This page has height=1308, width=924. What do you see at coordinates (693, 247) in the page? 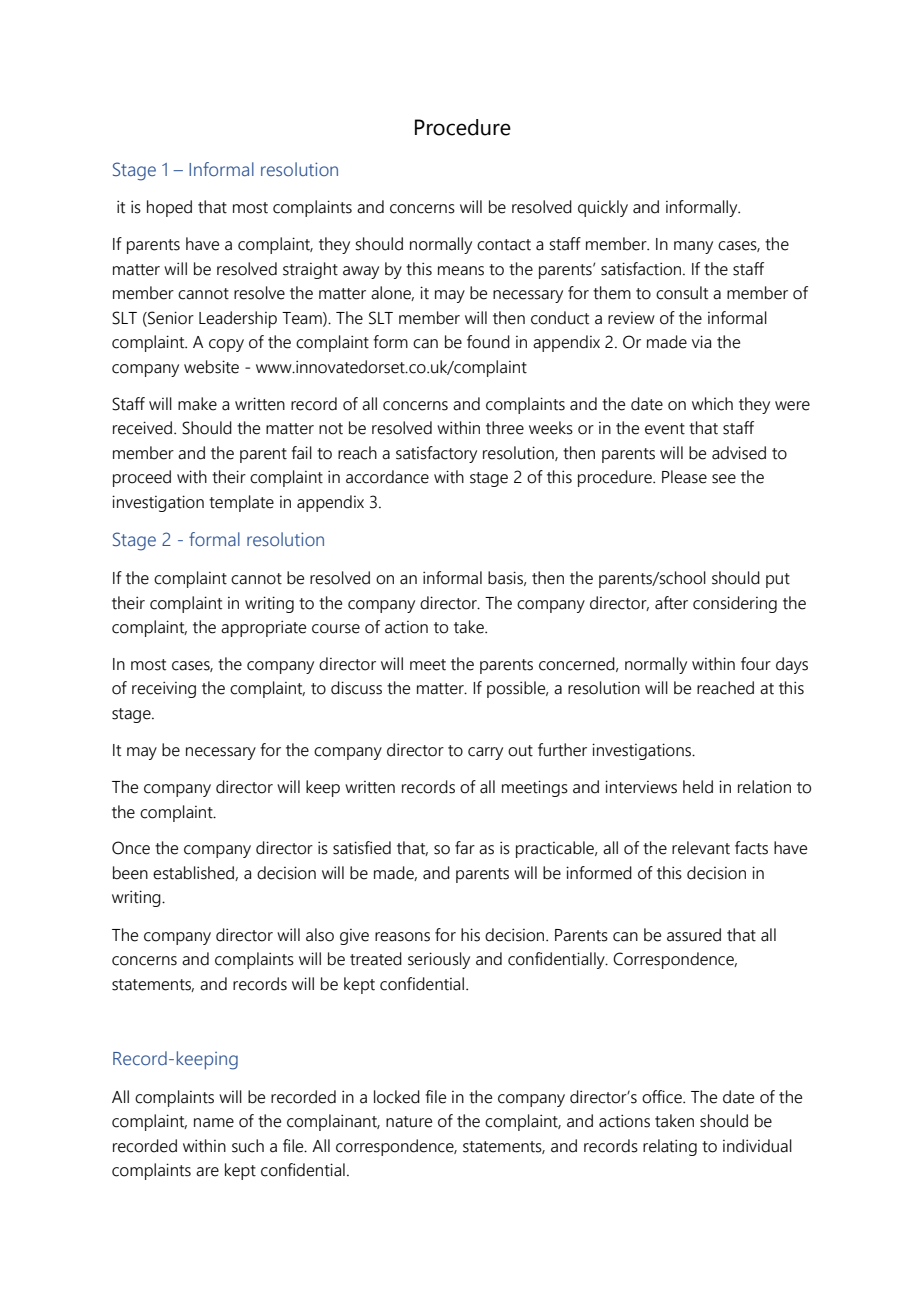
I see `many` at bounding box center [693, 247].
